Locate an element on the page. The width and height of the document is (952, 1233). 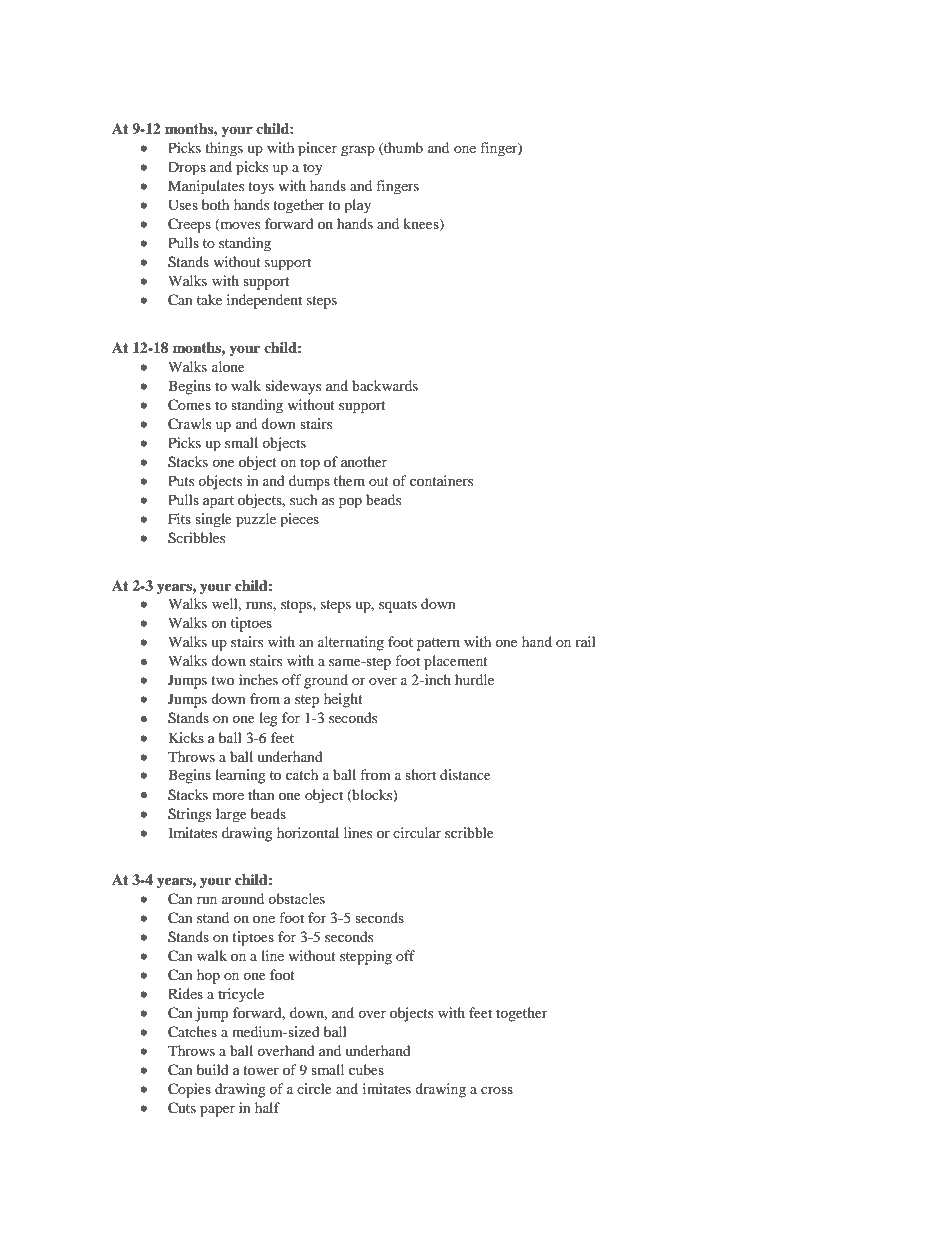
cubes is located at coordinates (366, 1069).
